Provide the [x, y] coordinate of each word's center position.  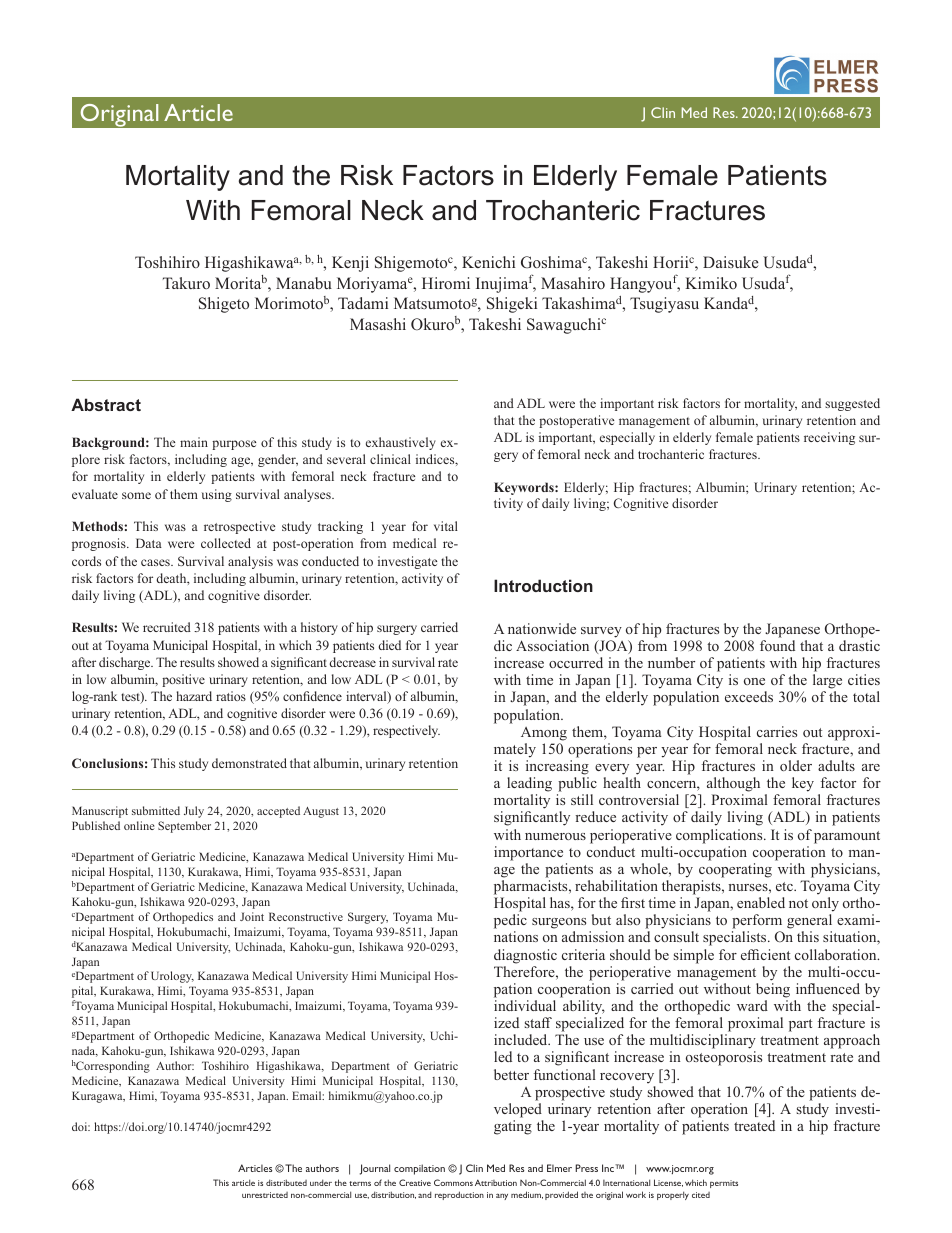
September [184, 827]
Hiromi [446, 283]
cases [156, 562]
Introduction [543, 585]
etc [785, 886]
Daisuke [731, 262]
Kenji [350, 264]
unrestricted [265, 1195]
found [777, 645]
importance [528, 853]
